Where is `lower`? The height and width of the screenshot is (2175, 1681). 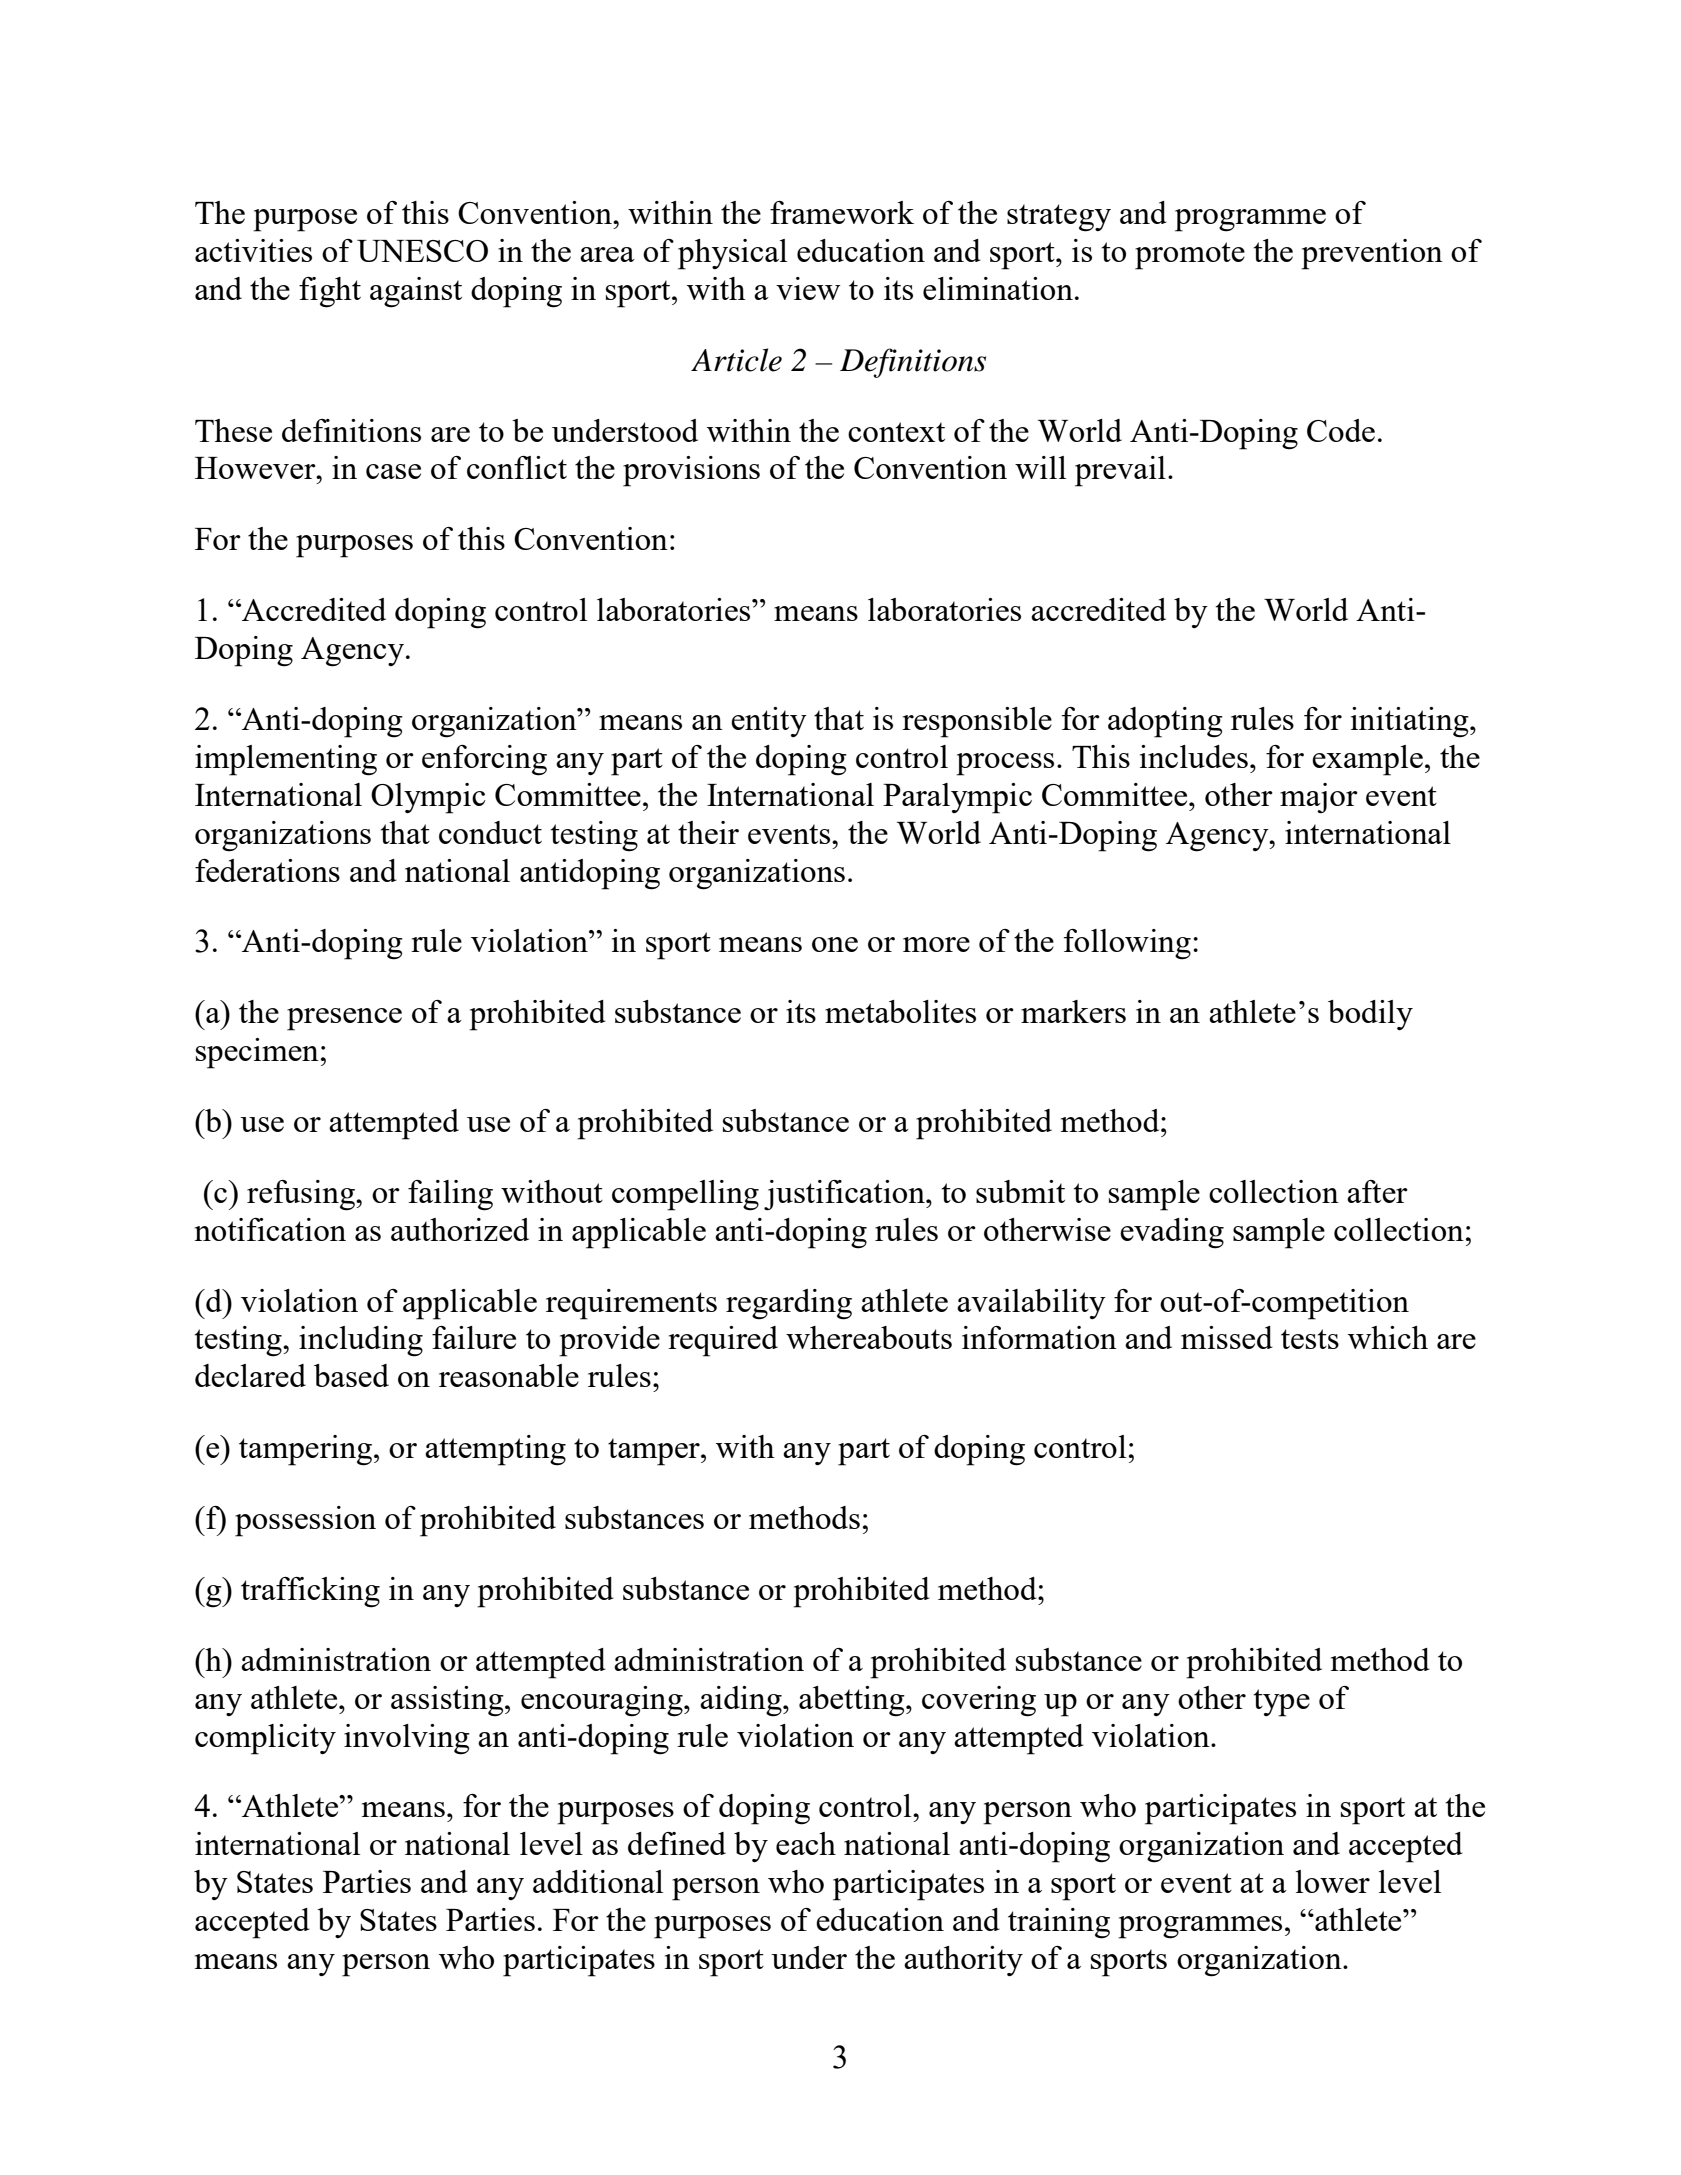 lower is located at coordinates (1333, 1881).
